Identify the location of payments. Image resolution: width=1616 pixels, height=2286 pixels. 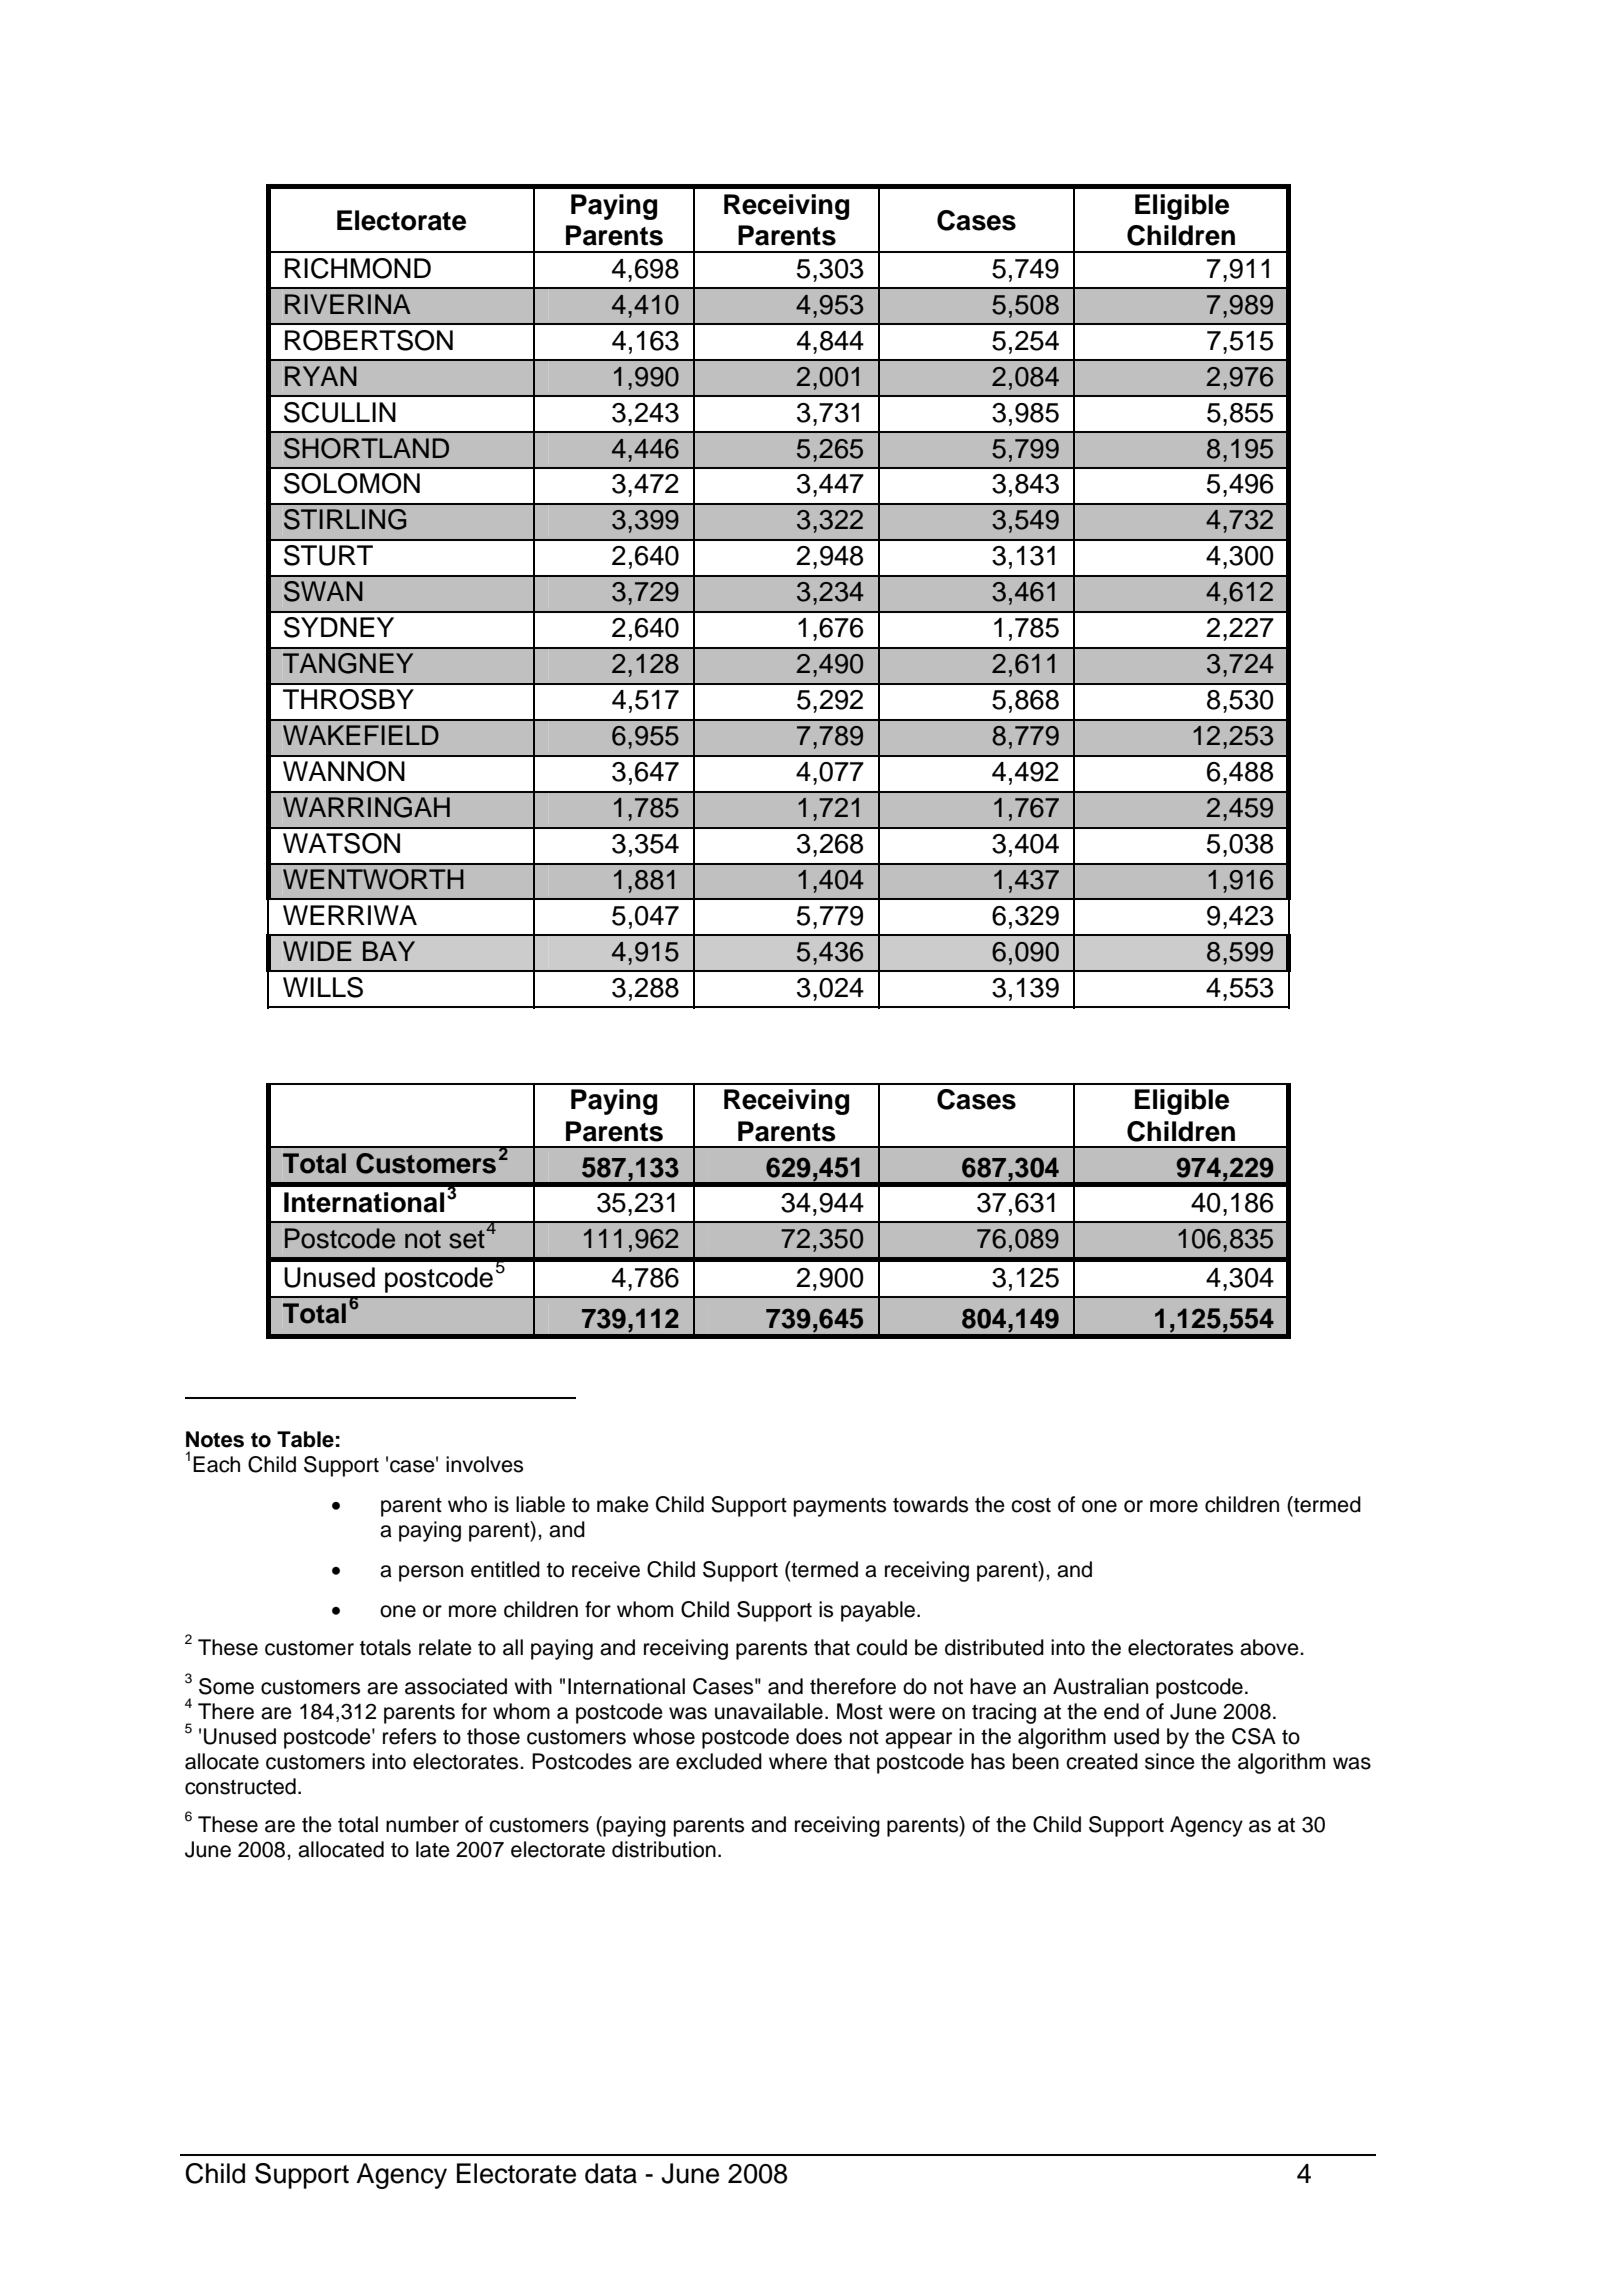
(840, 1507).
